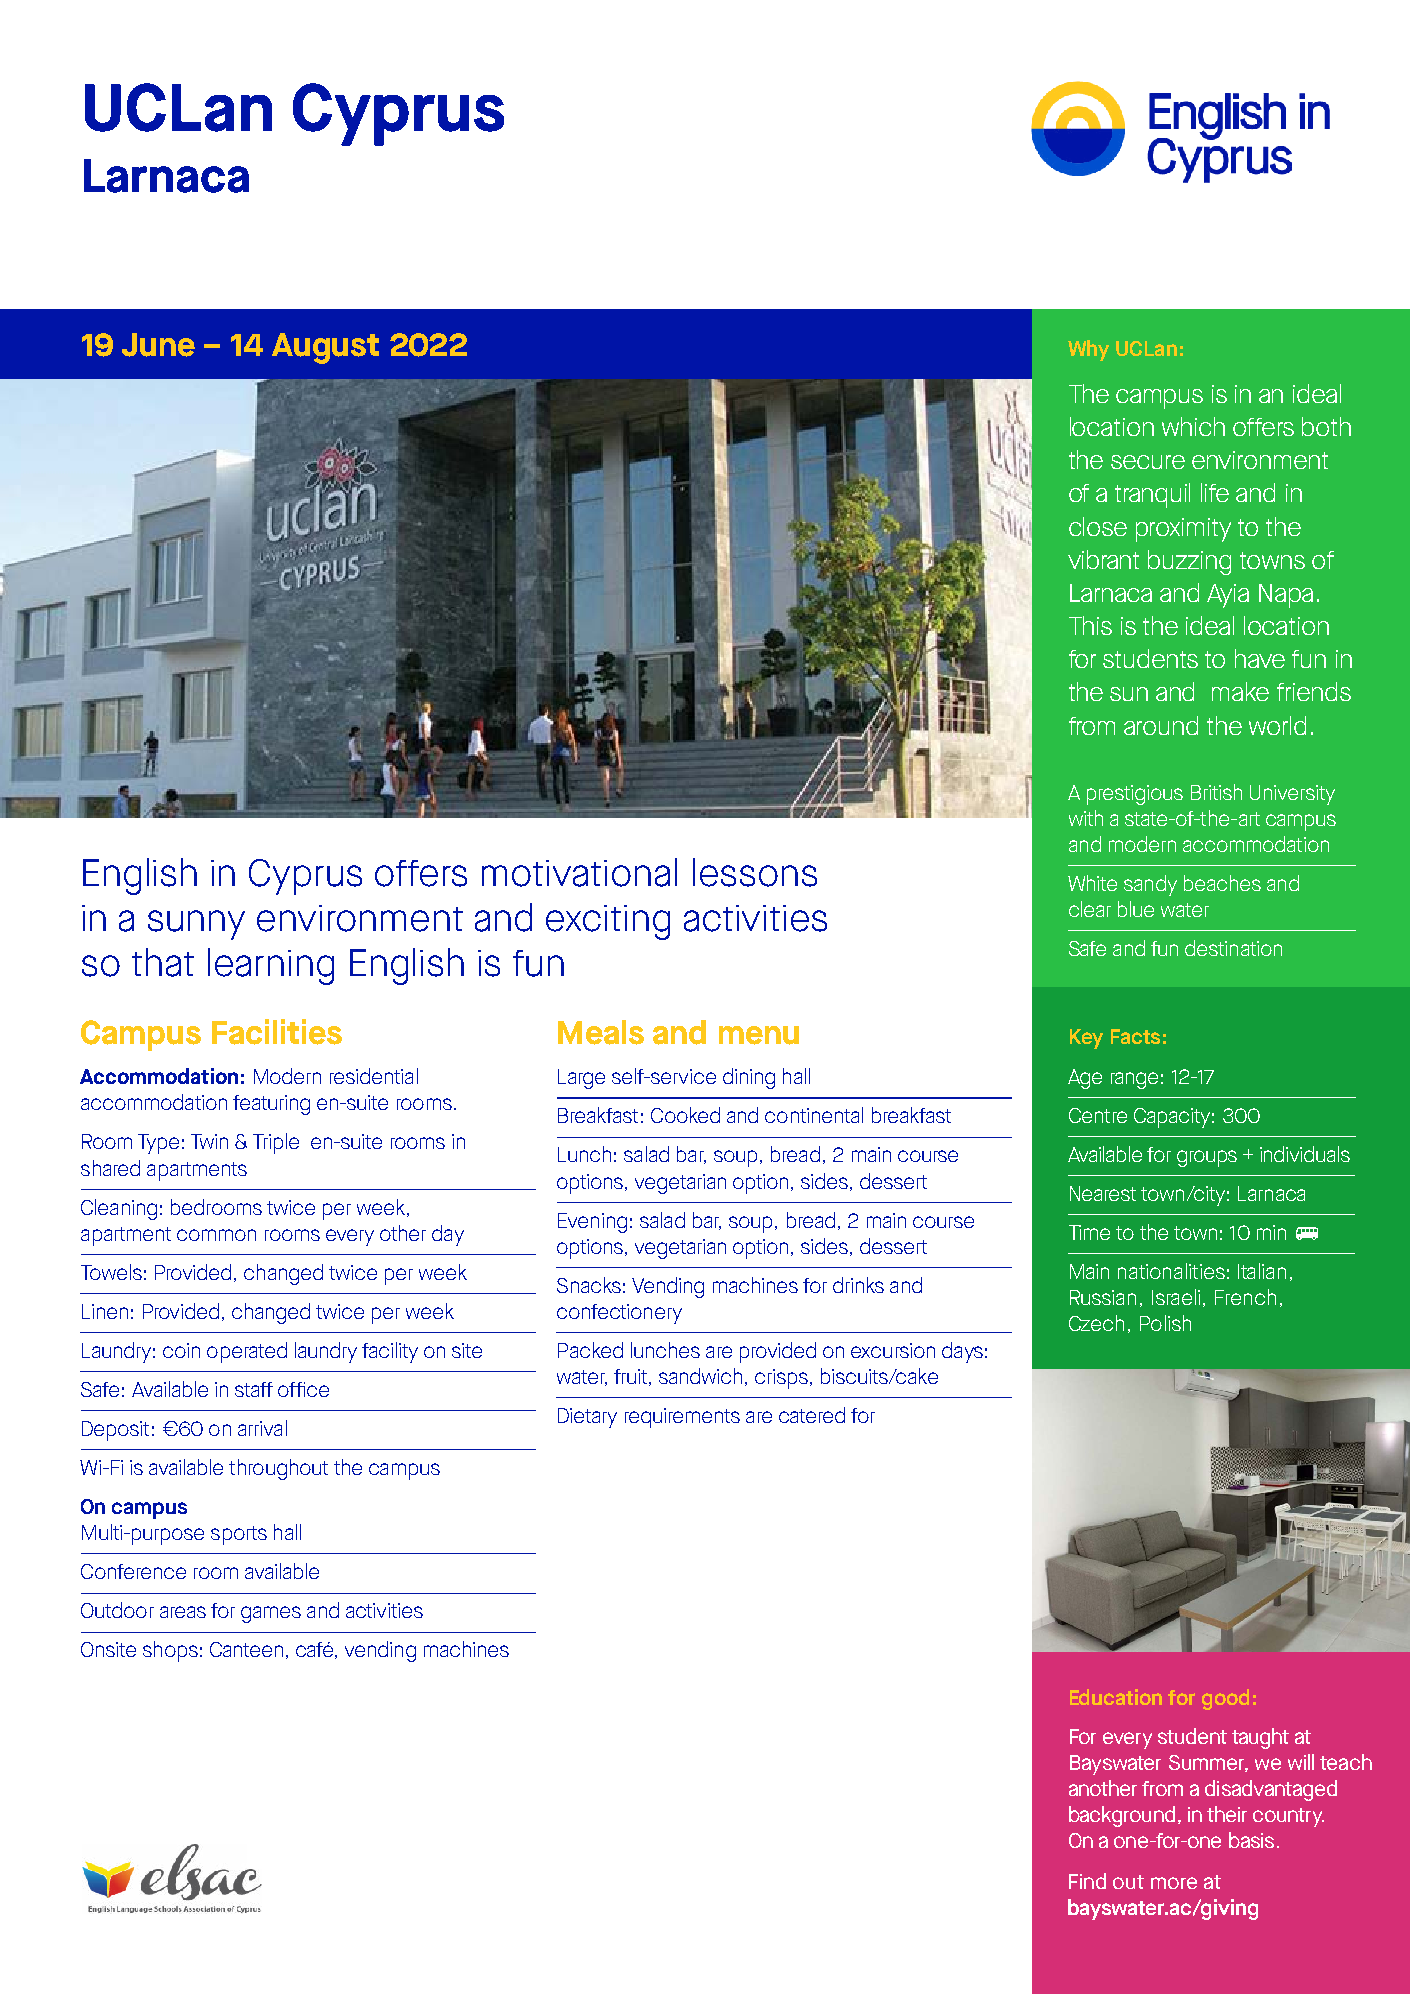  What do you see at coordinates (1193, 426) in the document?
I see `which` at bounding box center [1193, 426].
